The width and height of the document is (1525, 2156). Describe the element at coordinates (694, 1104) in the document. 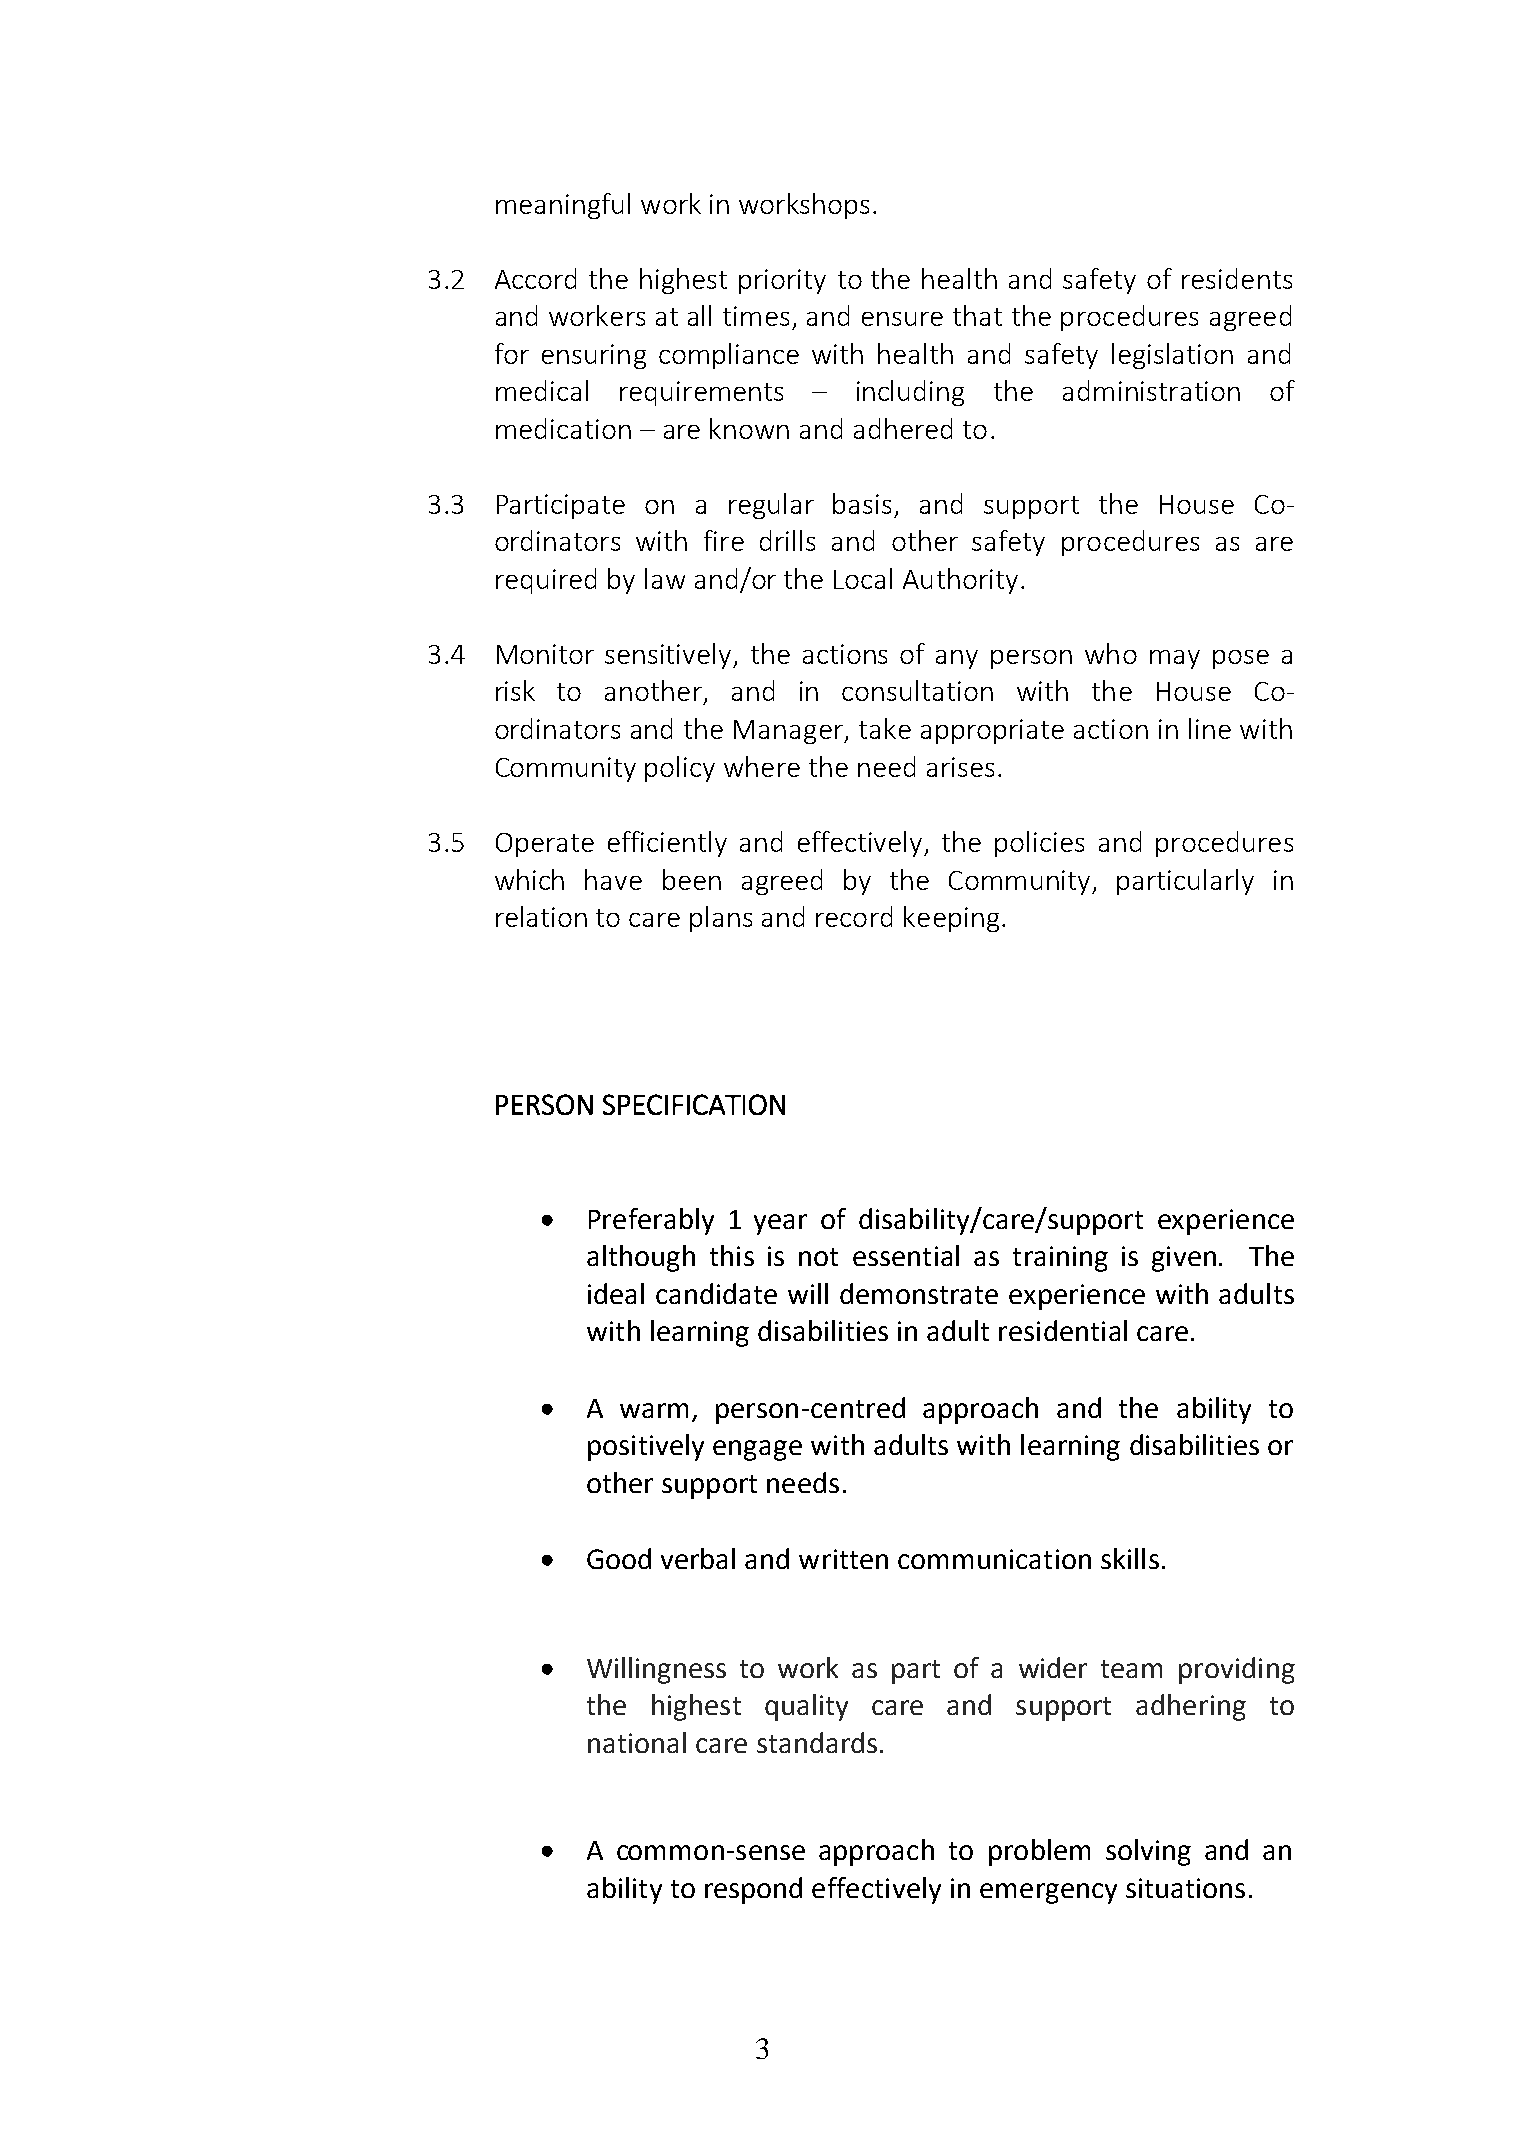

I see `SPECIFICATION` at that location.
